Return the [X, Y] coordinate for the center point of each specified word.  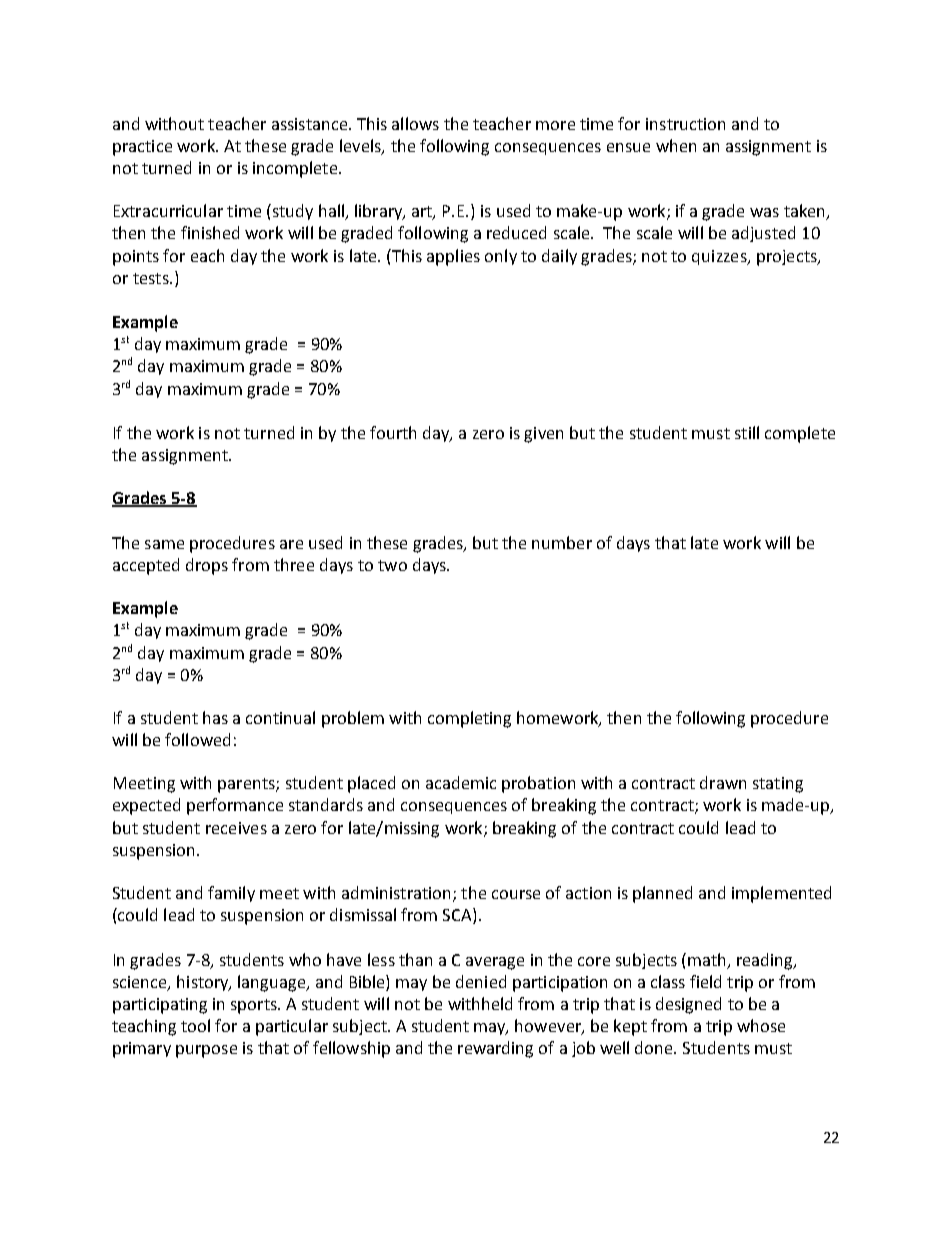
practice [142, 148]
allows [415, 123]
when [676, 145]
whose [761, 1025]
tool [195, 1025]
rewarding [495, 1049]
